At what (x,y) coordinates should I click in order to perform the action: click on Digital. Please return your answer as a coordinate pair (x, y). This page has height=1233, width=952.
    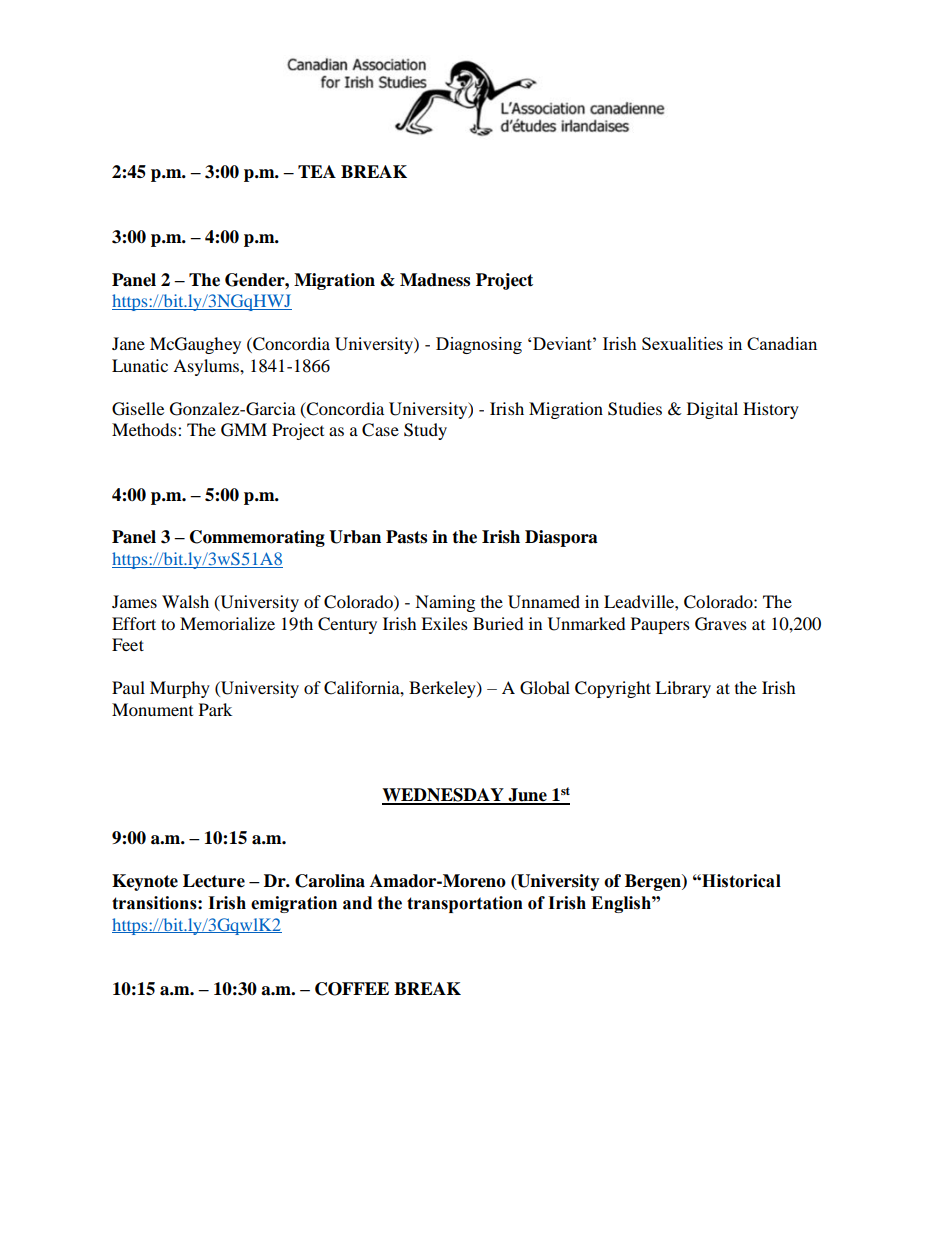
    Looking at the image, I should click on (712, 410).
